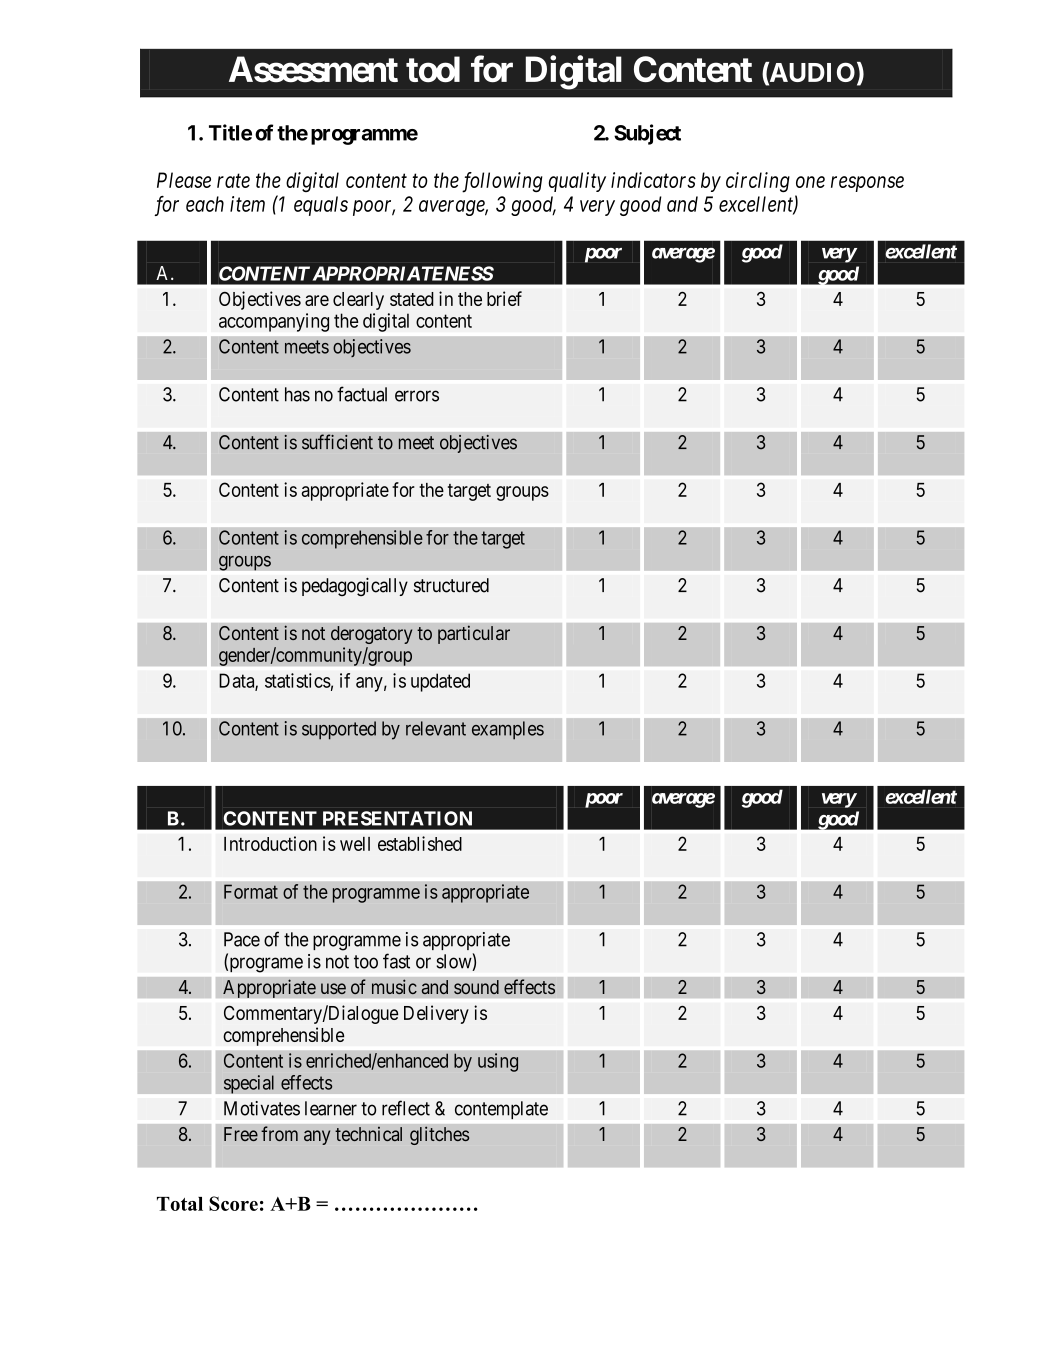  Describe the element at coordinates (279, 1133) in the image. I see `from` at that location.
